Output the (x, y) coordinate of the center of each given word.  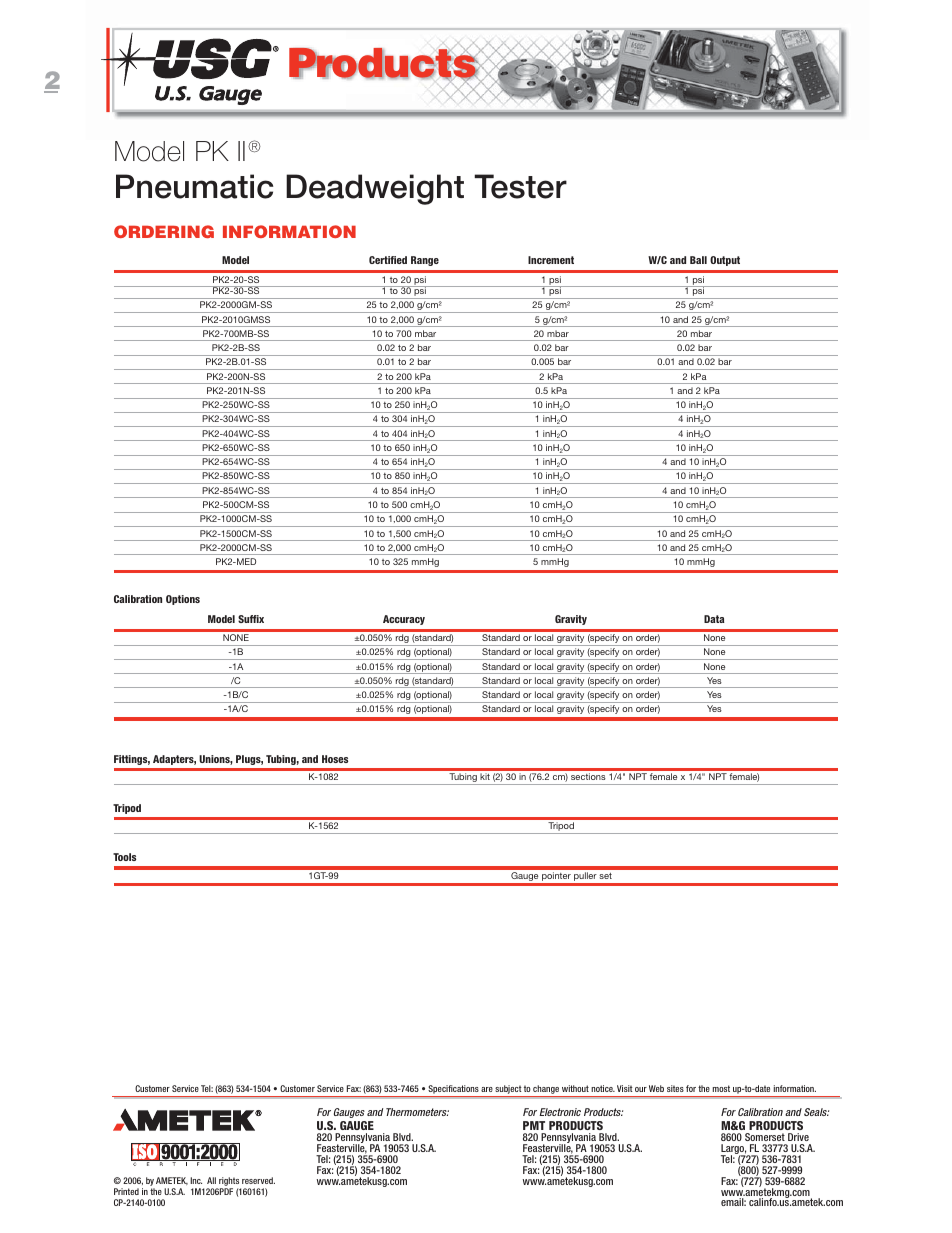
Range (425, 261)
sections (588, 776)
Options (183, 600)
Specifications (453, 1091)
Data (714, 619)
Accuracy (404, 620)
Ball (698, 260)
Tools (124, 857)
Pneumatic (194, 186)
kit (485, 777)
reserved (258, 1180)
